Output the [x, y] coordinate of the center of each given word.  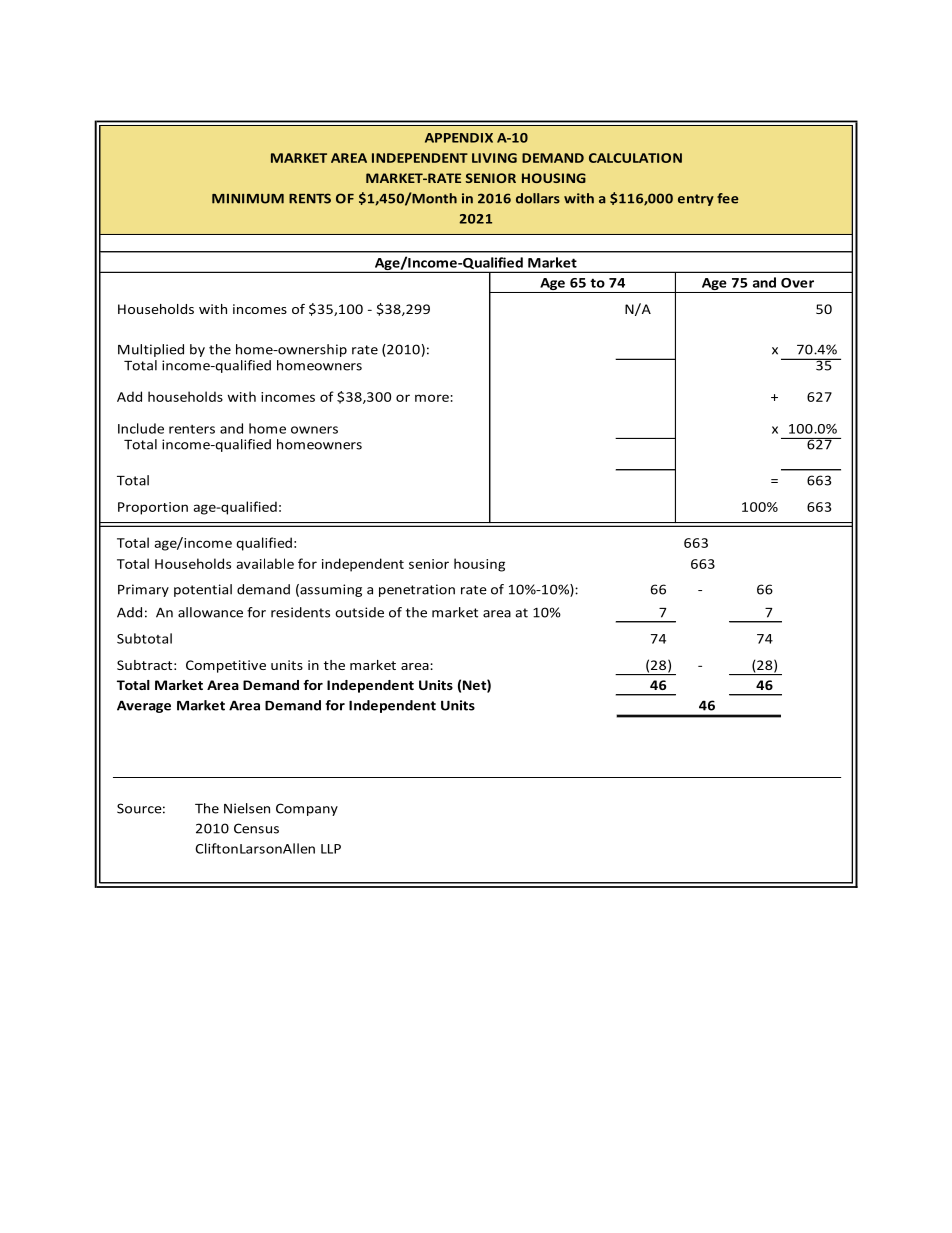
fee [728, 198]
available [265, 563]
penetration [417, 590]
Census [256, 828]
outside [359, 612]
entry [696, 200]
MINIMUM [248, 199]
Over [797, 283]
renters [192, 429]
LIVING [494, 158]
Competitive [226, 666]
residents [300, 612]
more [432, 398]
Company [307, 809]
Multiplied [151, 350]
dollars [538, 198]
